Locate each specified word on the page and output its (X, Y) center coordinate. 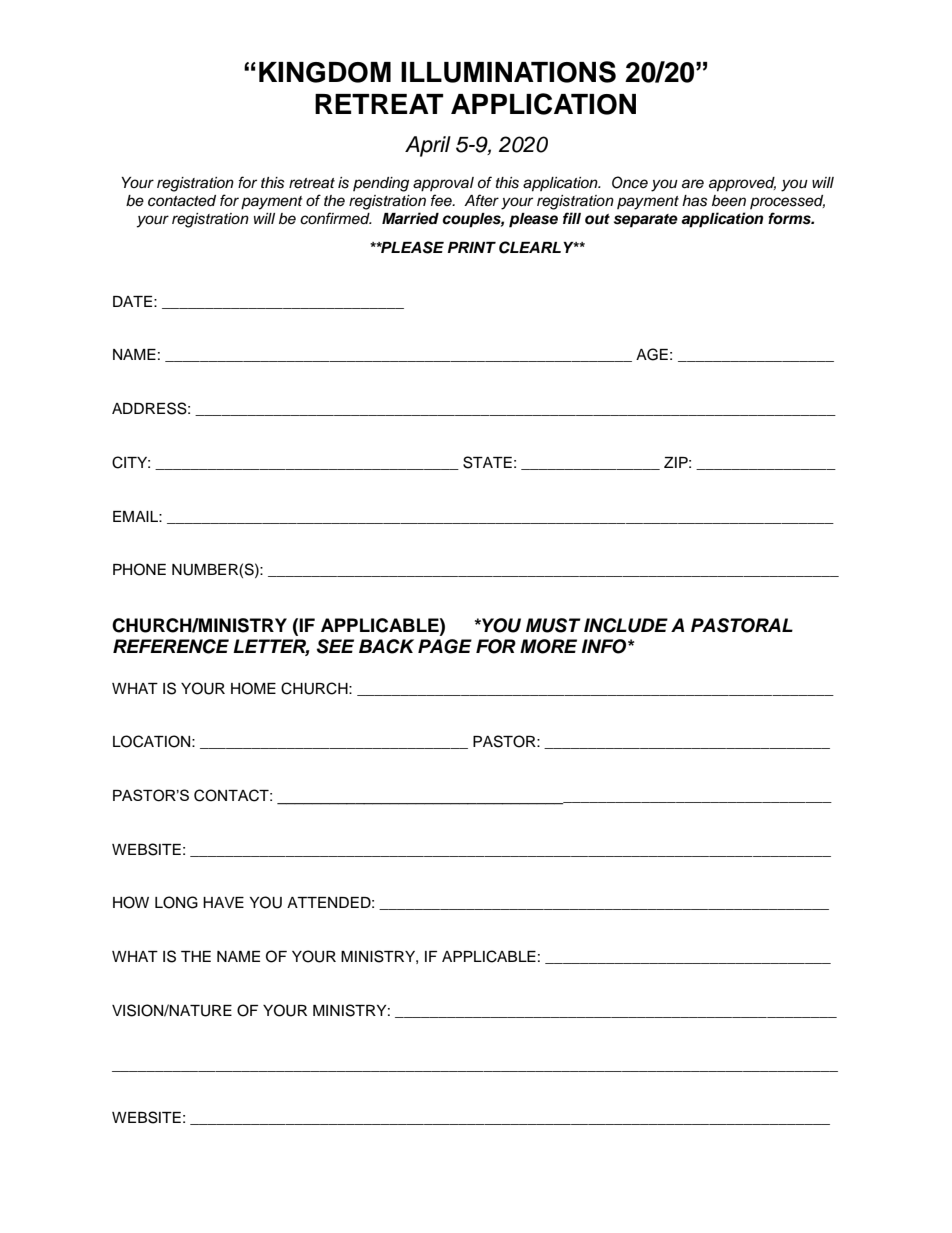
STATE (487, 462)
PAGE (445, 646)
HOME (253, 688)
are (693, 184)
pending (381, 184)
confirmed (336, 218)
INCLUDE (626, 625)
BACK (386, 646)
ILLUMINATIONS (508, 72)
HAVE (223, 902)
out (597, 219)
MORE (548, 646)
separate (646, 221)
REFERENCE (171, 646)
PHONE (139, 569)
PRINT (472, 247)
